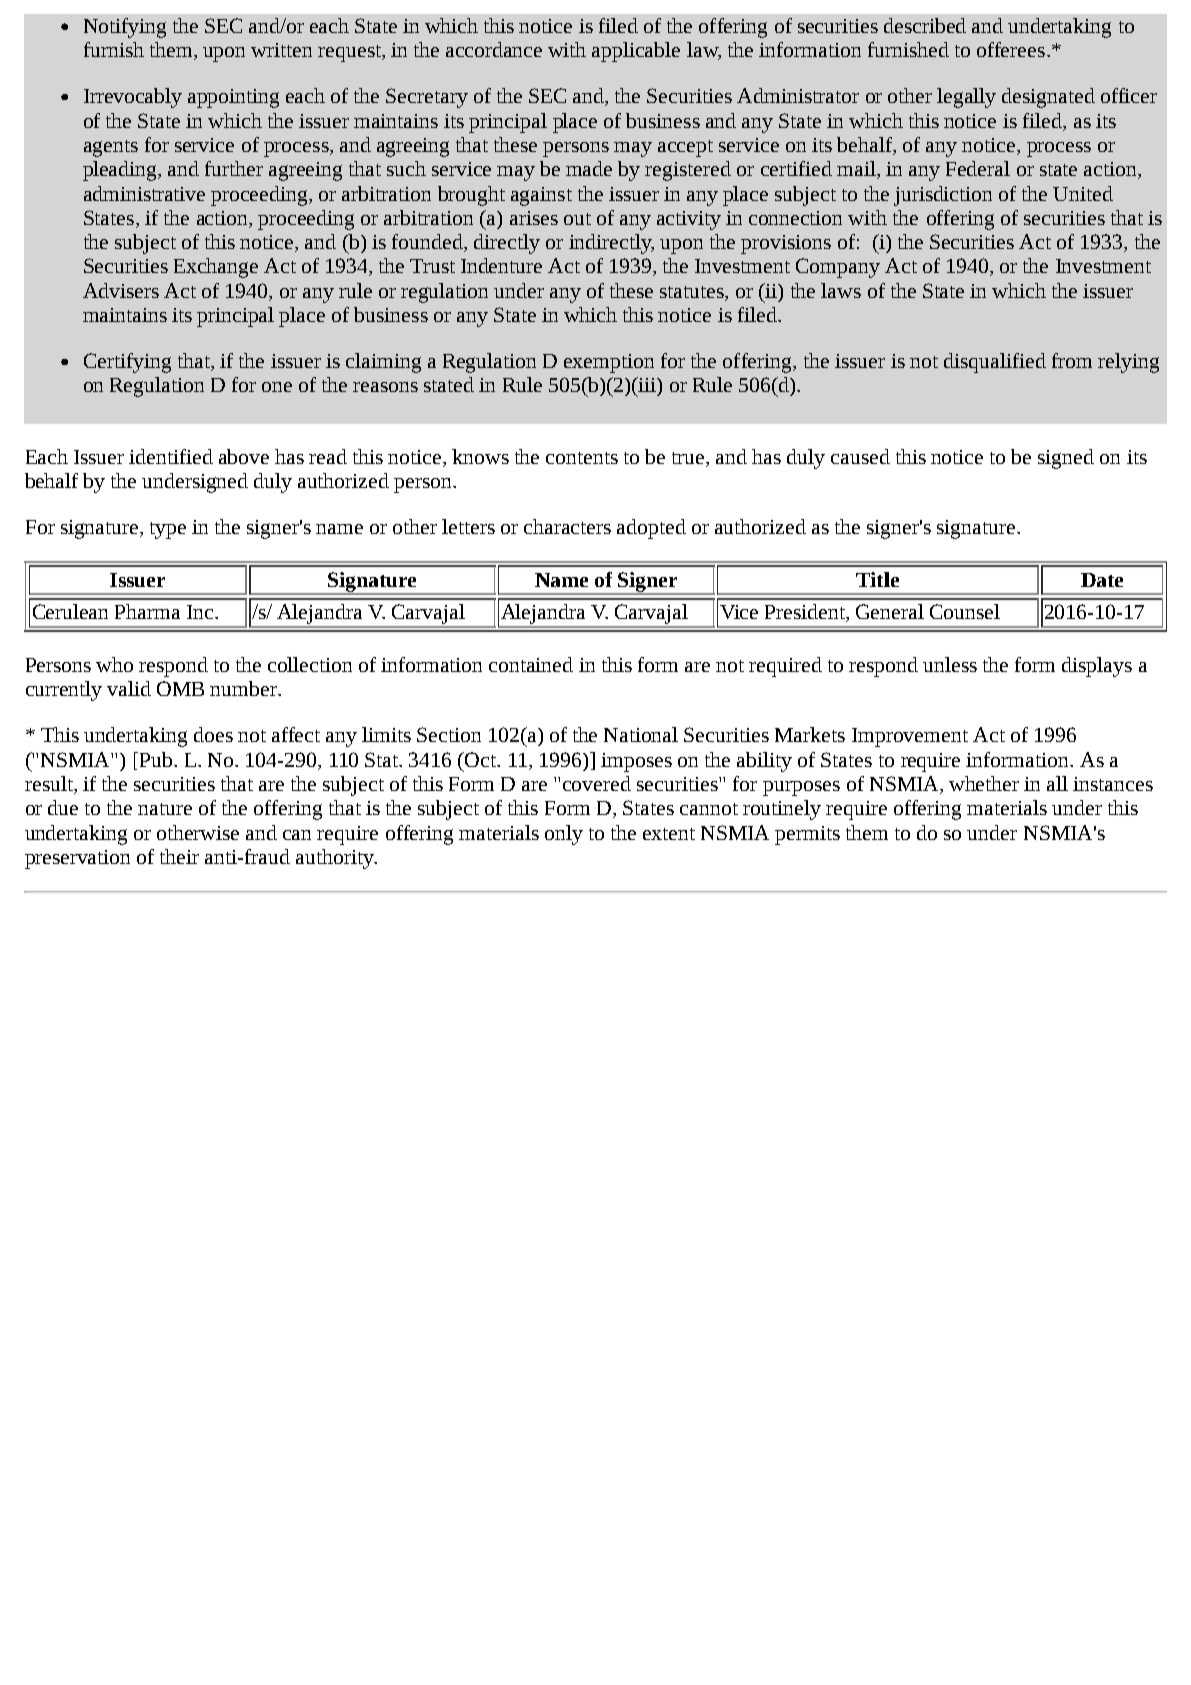  I want to click on their, so click(179, 856).
